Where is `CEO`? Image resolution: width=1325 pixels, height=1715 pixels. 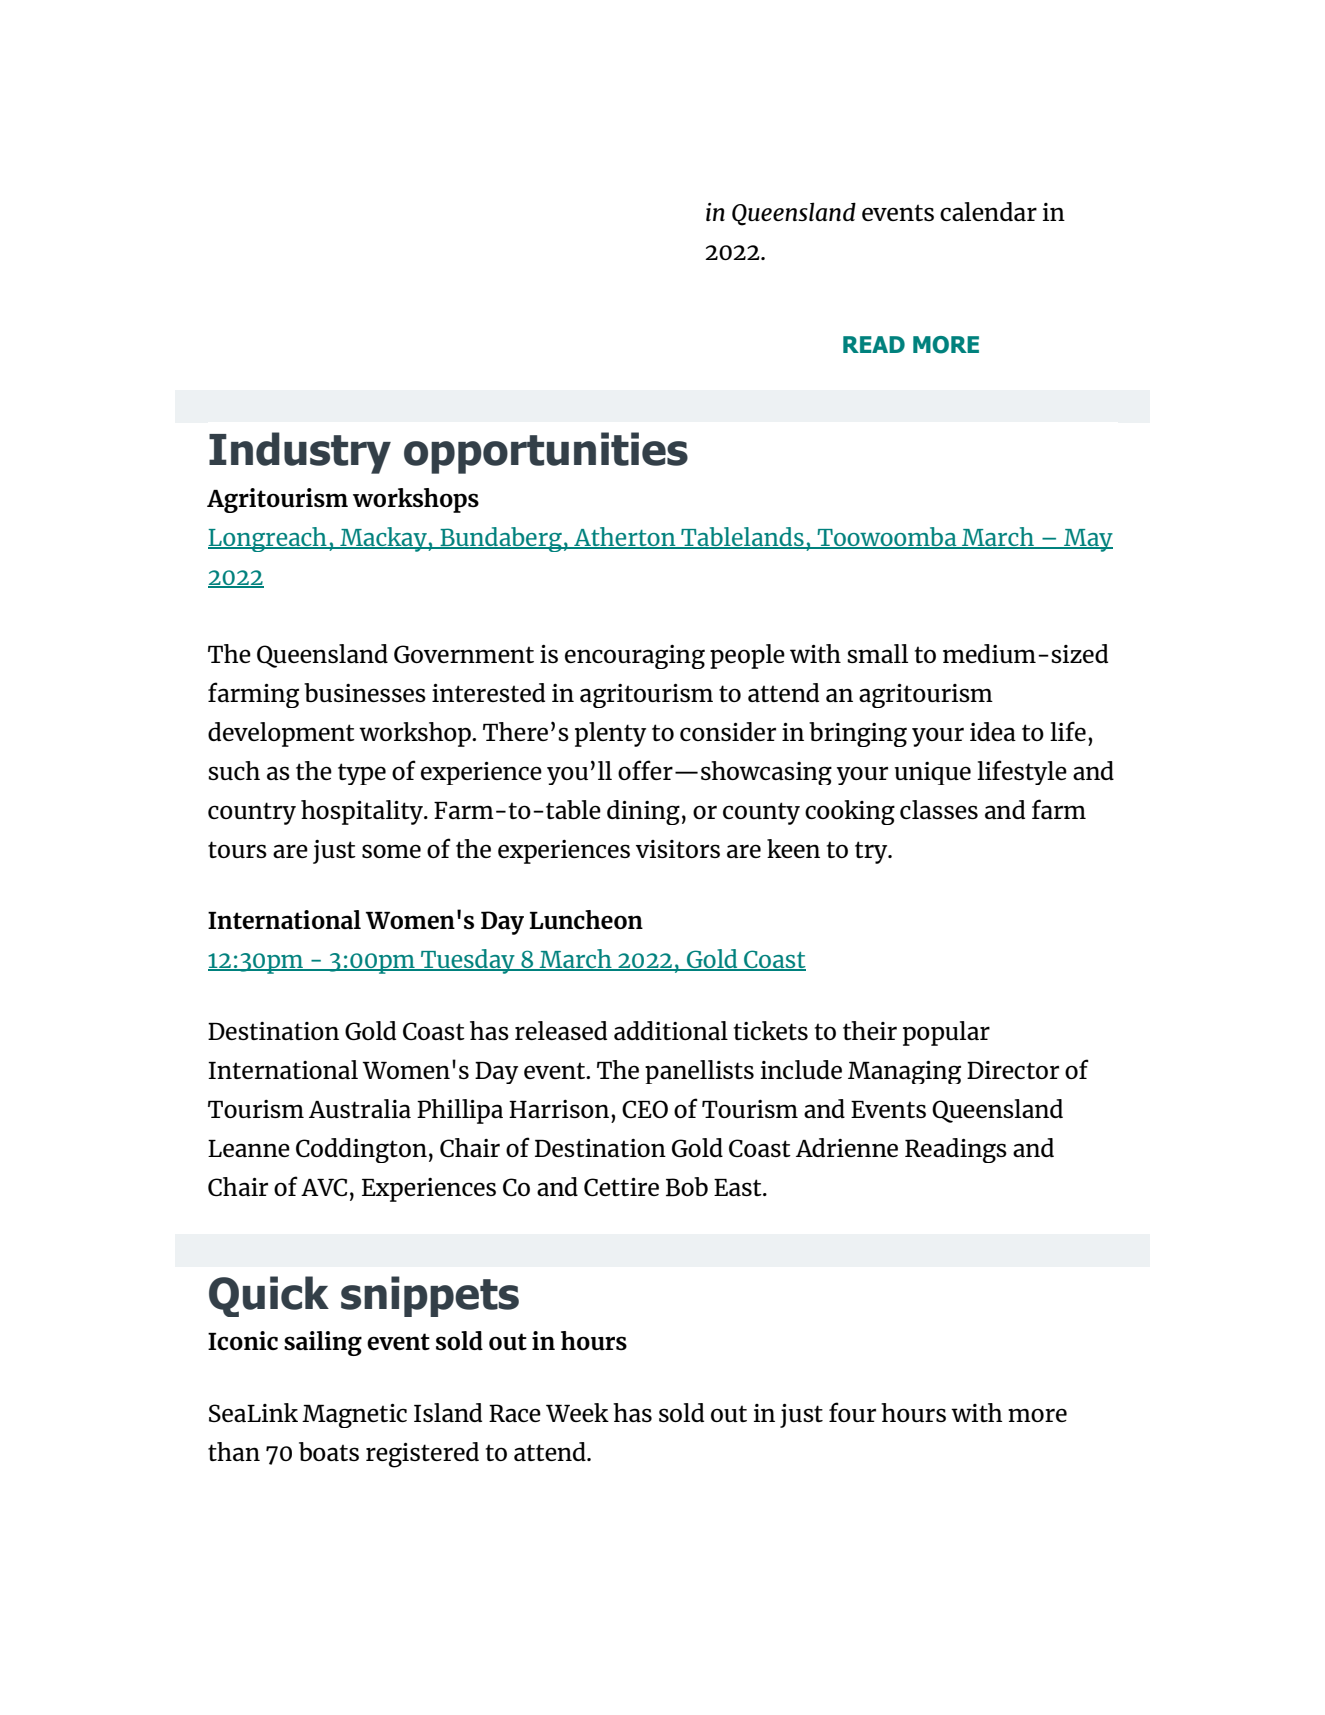 CEO is located at coordinates (645, 1109).
